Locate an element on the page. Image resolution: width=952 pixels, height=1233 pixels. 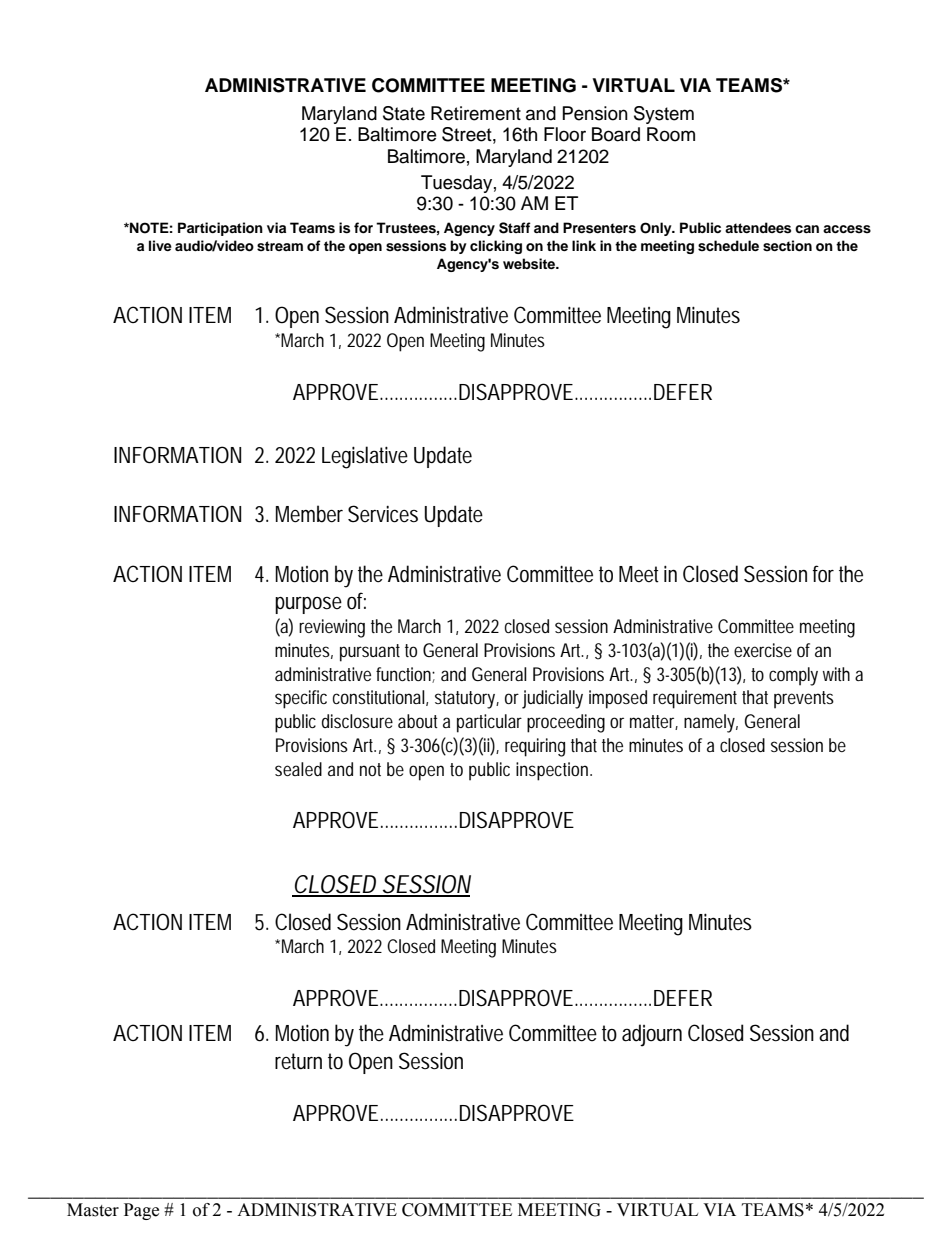
exercise is located at coordinates (763, 650).
